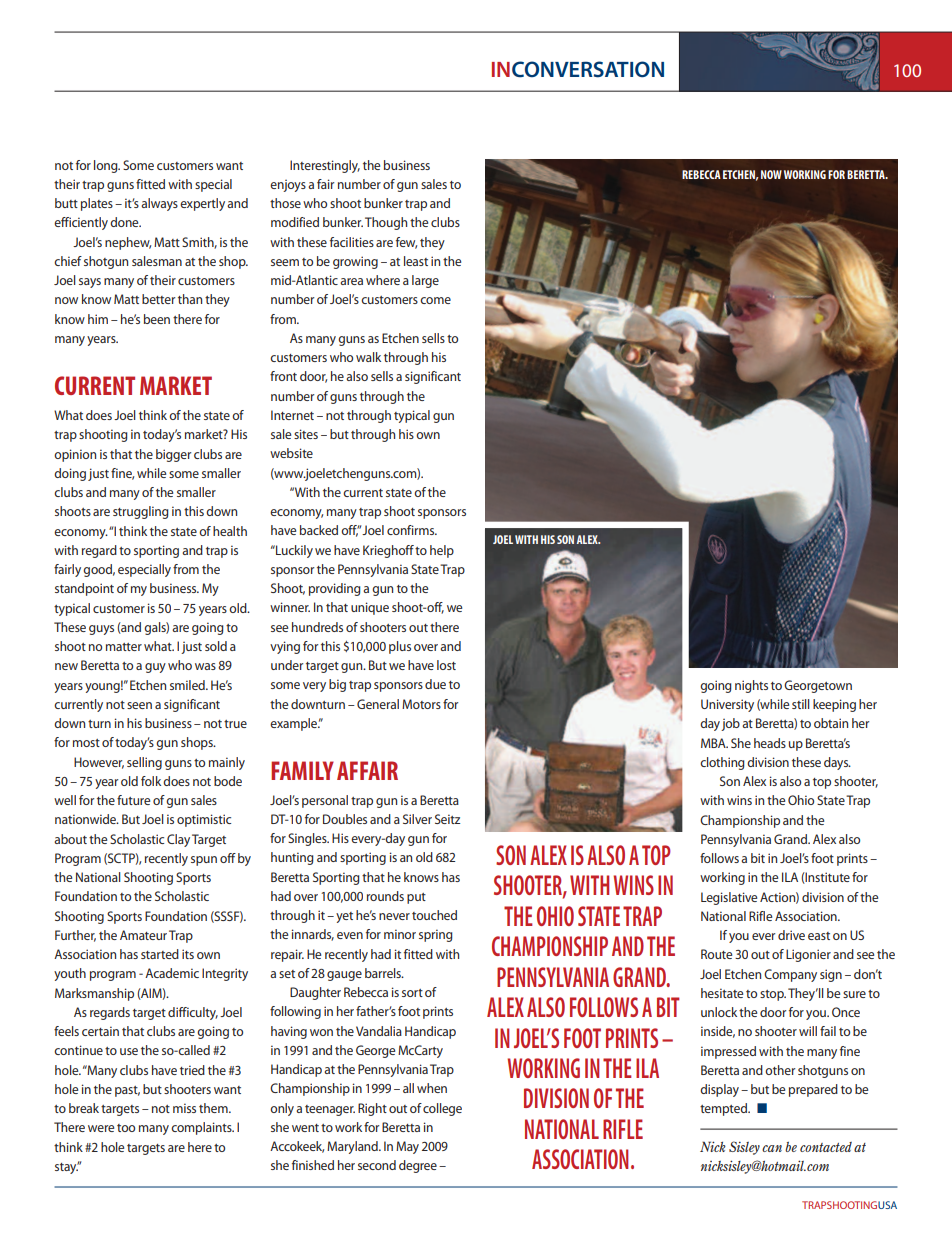 The image size is (952, 1256). I want to click on large, so click(425, 281).
